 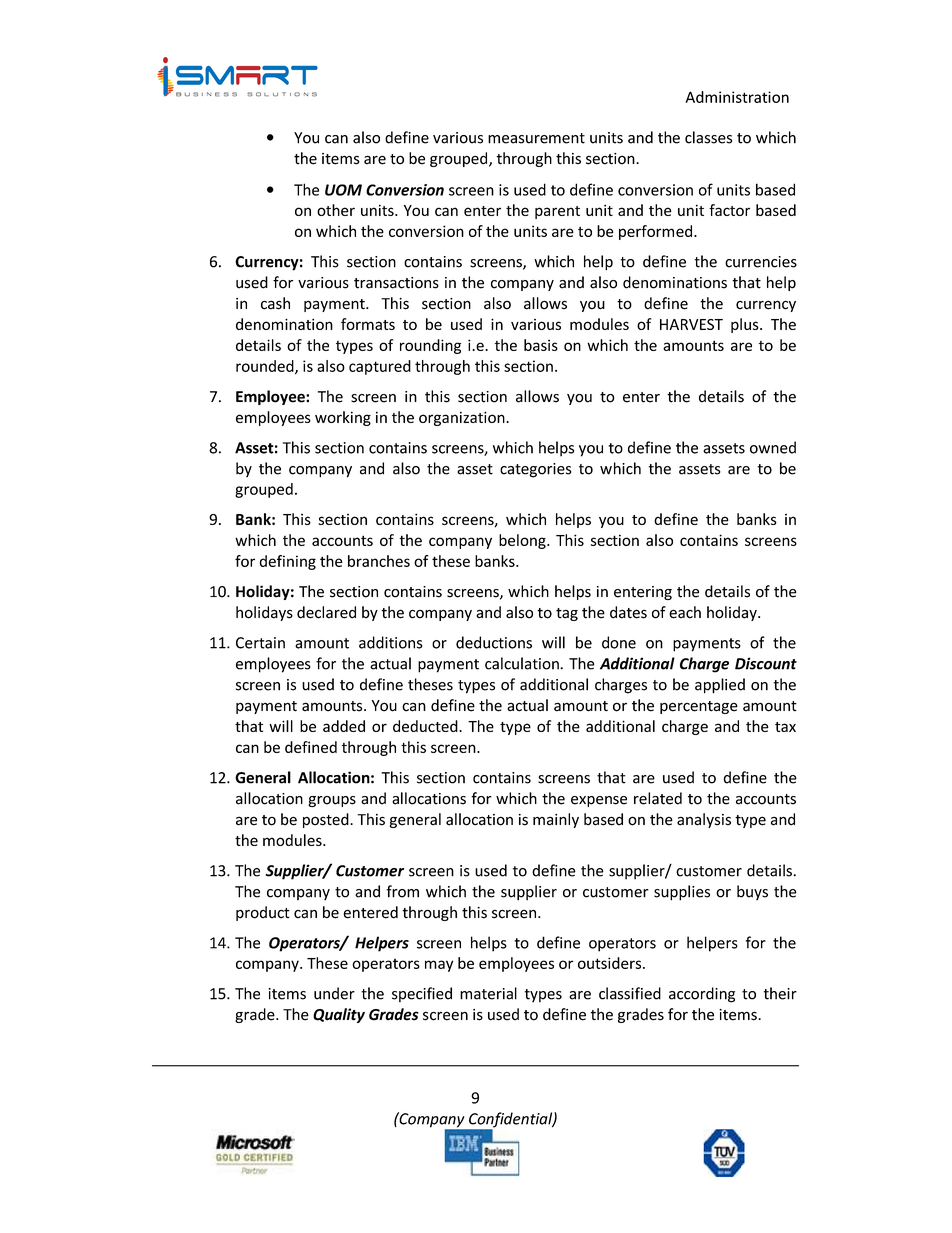 I want to click on classes, so click(x=708, y=137).
